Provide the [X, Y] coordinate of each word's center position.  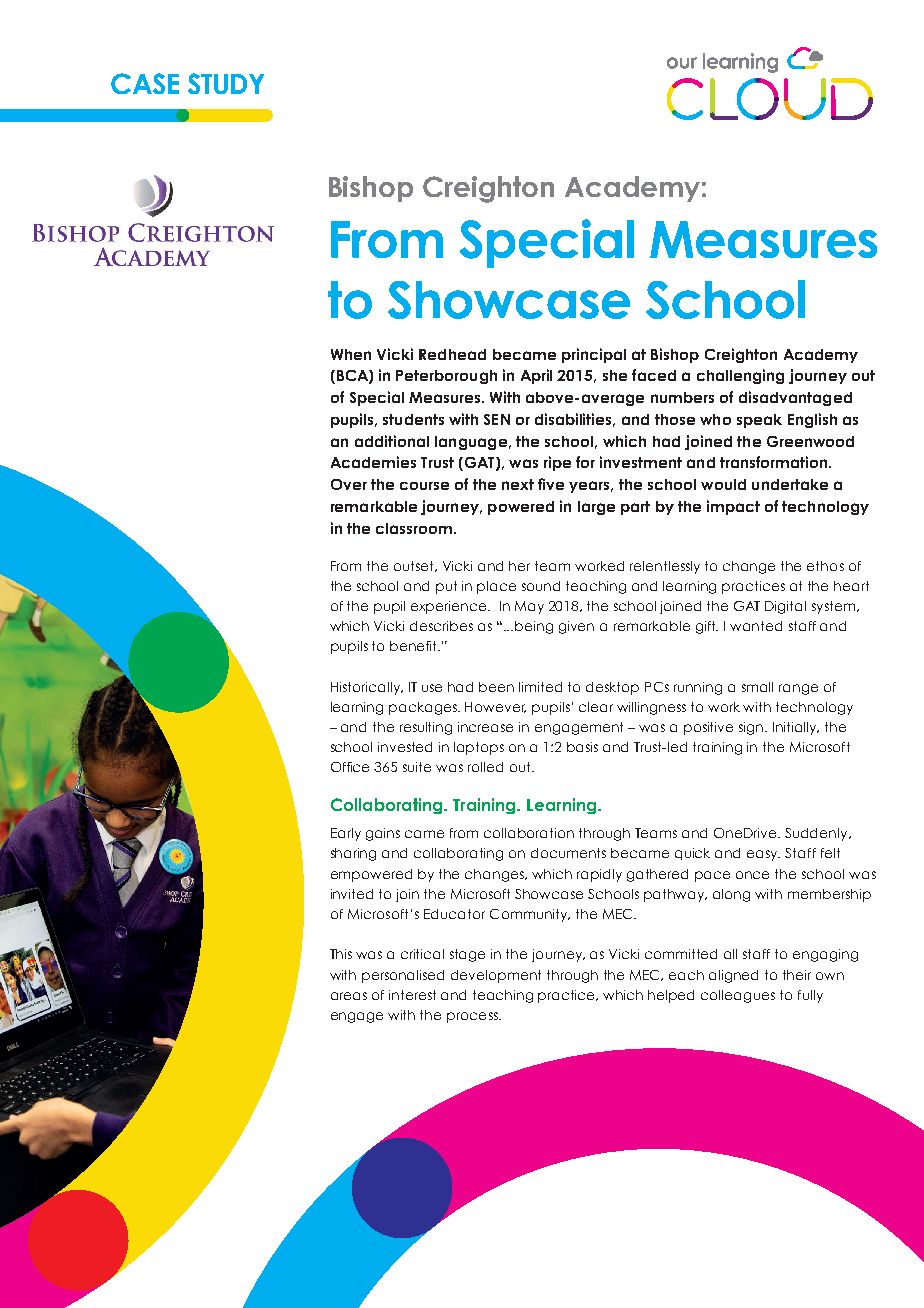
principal [594, 355]
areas [349, 996]
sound [541, 586]
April [536, 376]
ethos [825, 566]
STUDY [226, 83]
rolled [485, 767]
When [351, 354]
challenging [740, 376]
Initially [796, 728]
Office [350, 767]
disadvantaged [795, 398]
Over [349, 484]
